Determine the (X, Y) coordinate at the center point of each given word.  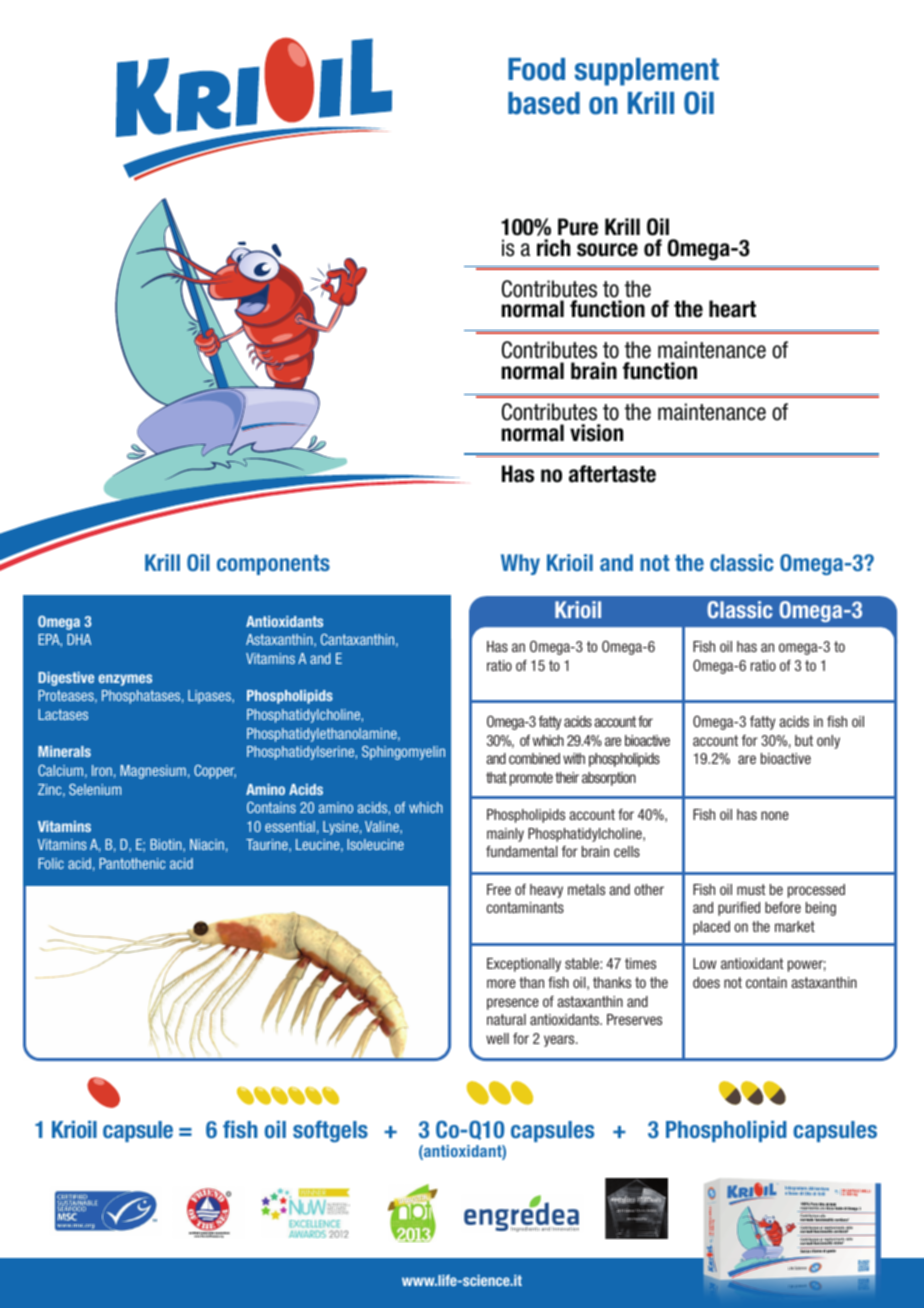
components (273, 565)
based (544, 103)
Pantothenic (132, 863)
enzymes (125, 680)
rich (553, 248)
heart (732, 309)
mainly (505, 835)
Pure (578, 227)
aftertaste (612, 474)
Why (520, 564)
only (828, 742)
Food (536, 69)
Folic (51, 863)
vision (596, 433)
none (775, 815)
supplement (647, 72)
